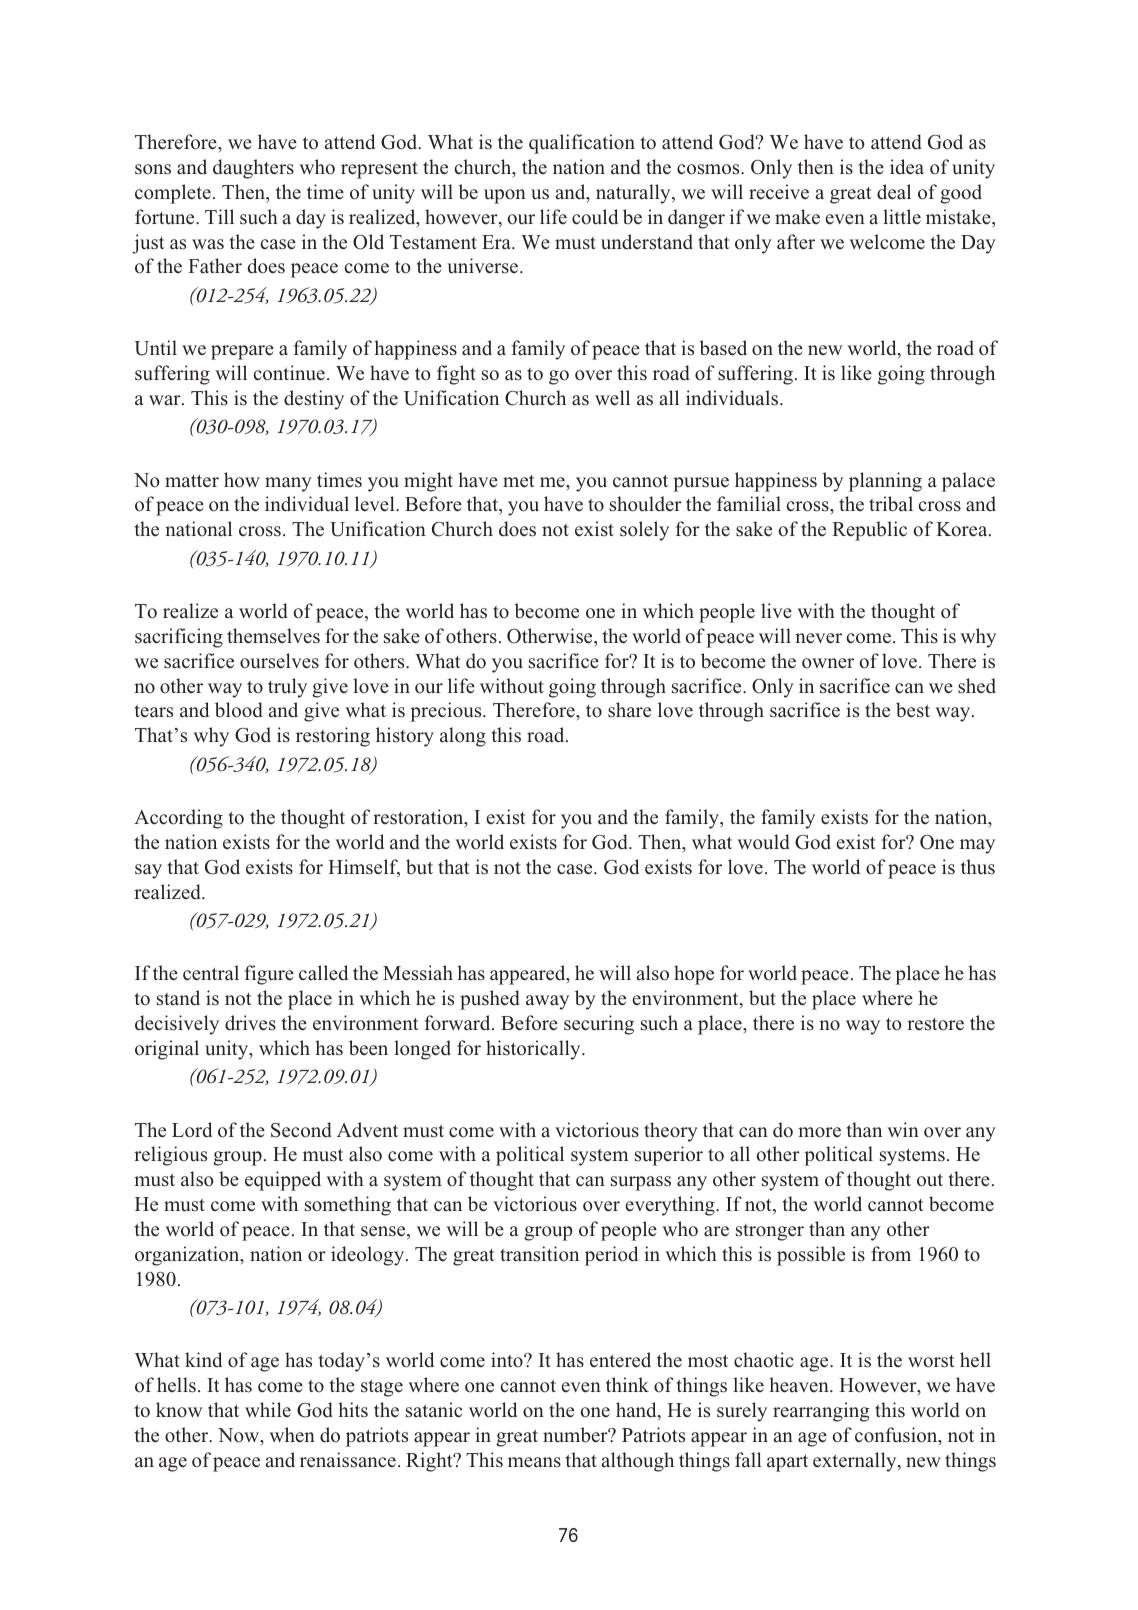 Image resolution: width=1138 pixels, height=1610 pixels. Describe the element at coordinates (273, 636) in the image. I see `themselves` at that location.
